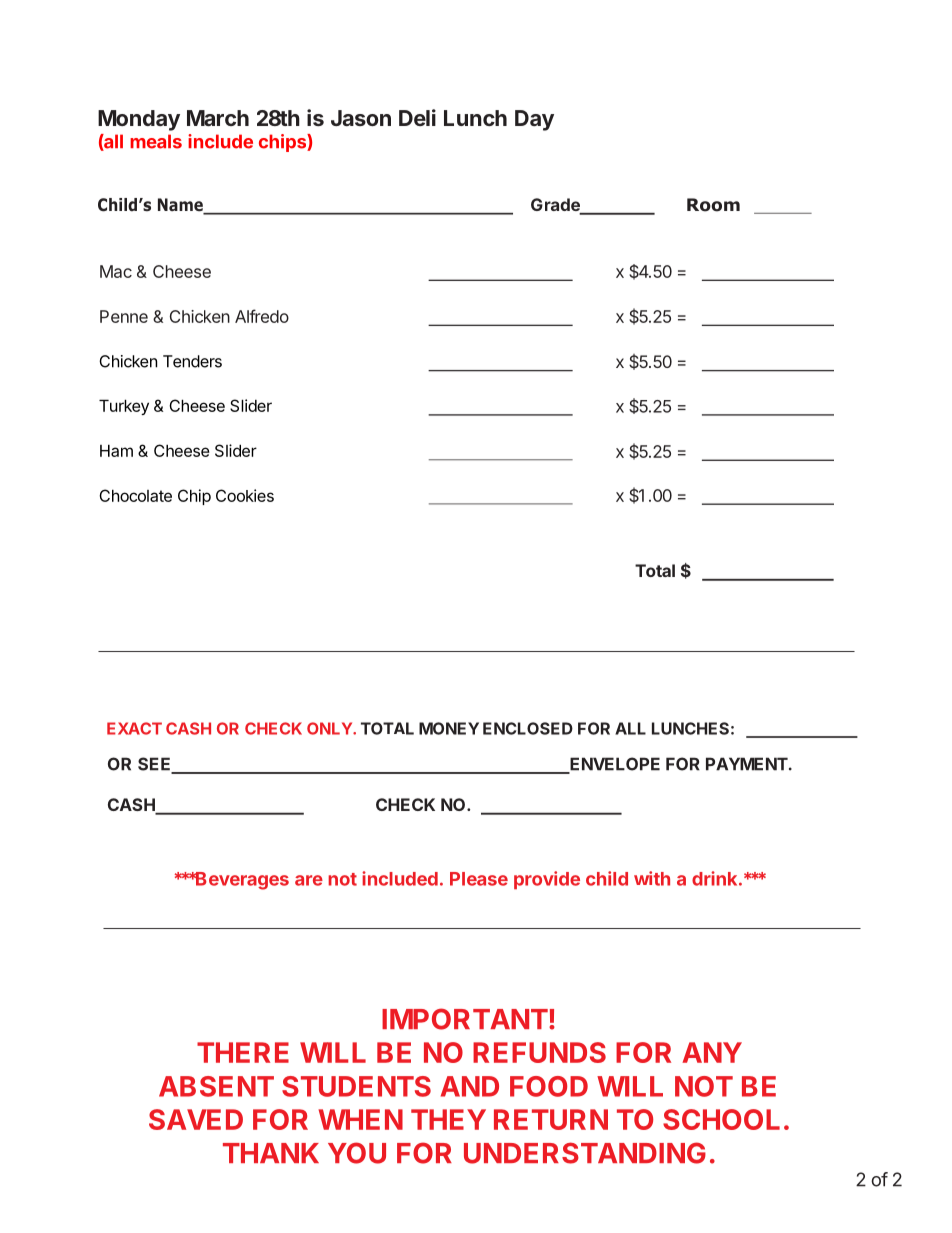 This screenshot has height=1233, width=952. Describe the element at coordinates (192, 361) in the screenshot. I see `Tenders` at that location.
